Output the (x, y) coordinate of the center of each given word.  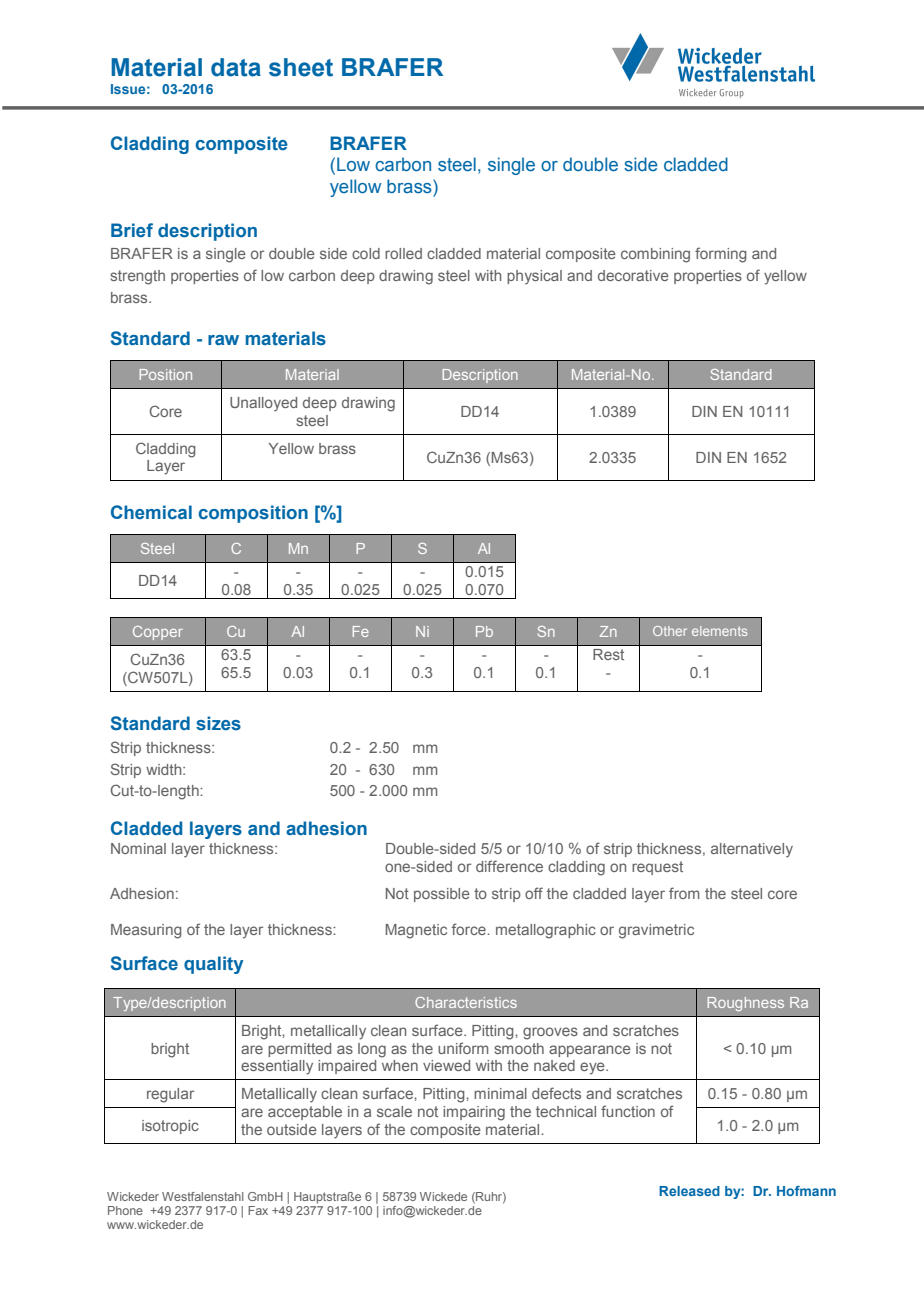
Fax (258, 1210)
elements (719, 631)
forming (721, 255)
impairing (474, 1113)
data (236, 67)
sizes (218, 723)
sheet (301, 67)
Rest (608, 654)
